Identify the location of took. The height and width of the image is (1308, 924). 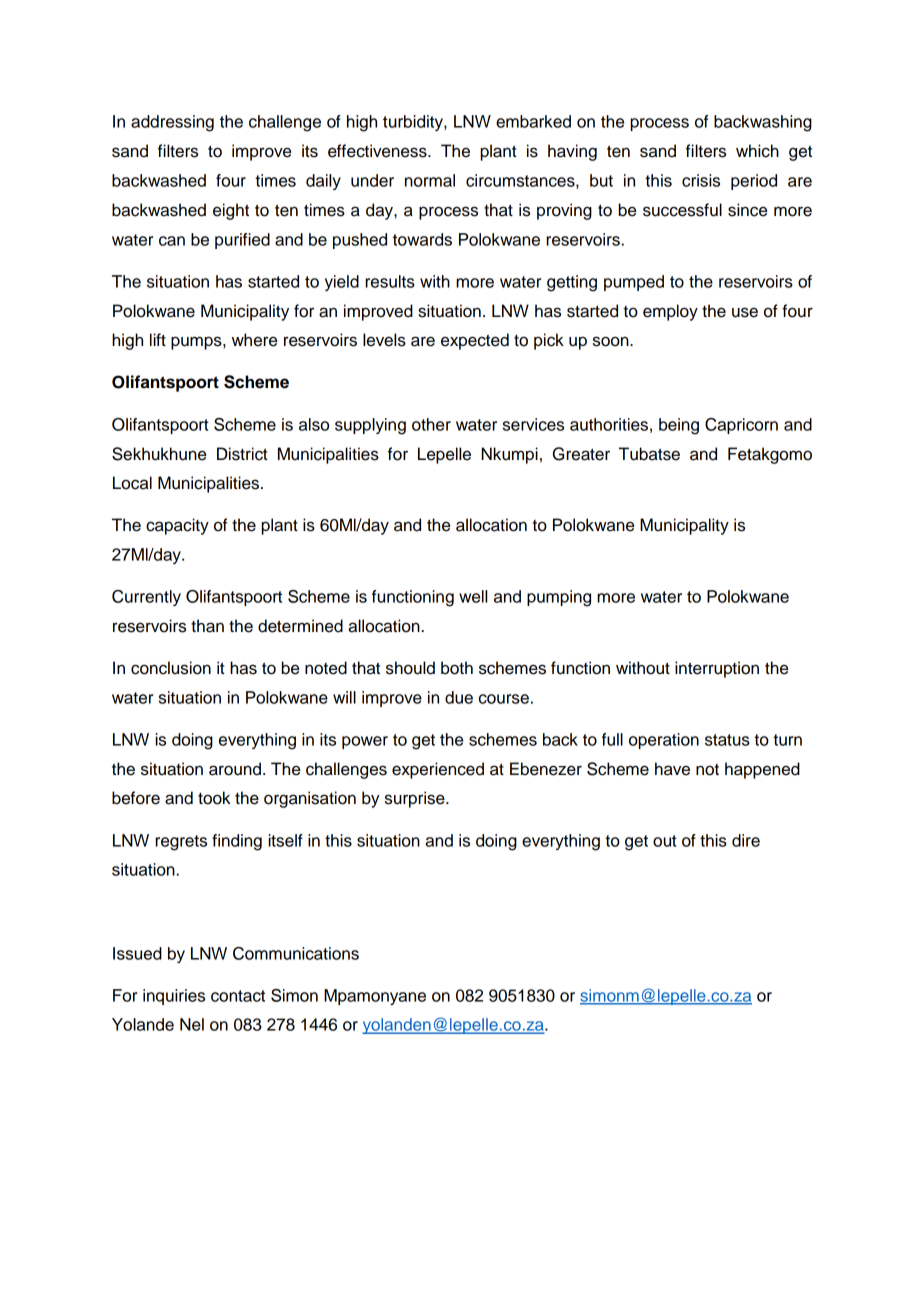
(214, 798).
